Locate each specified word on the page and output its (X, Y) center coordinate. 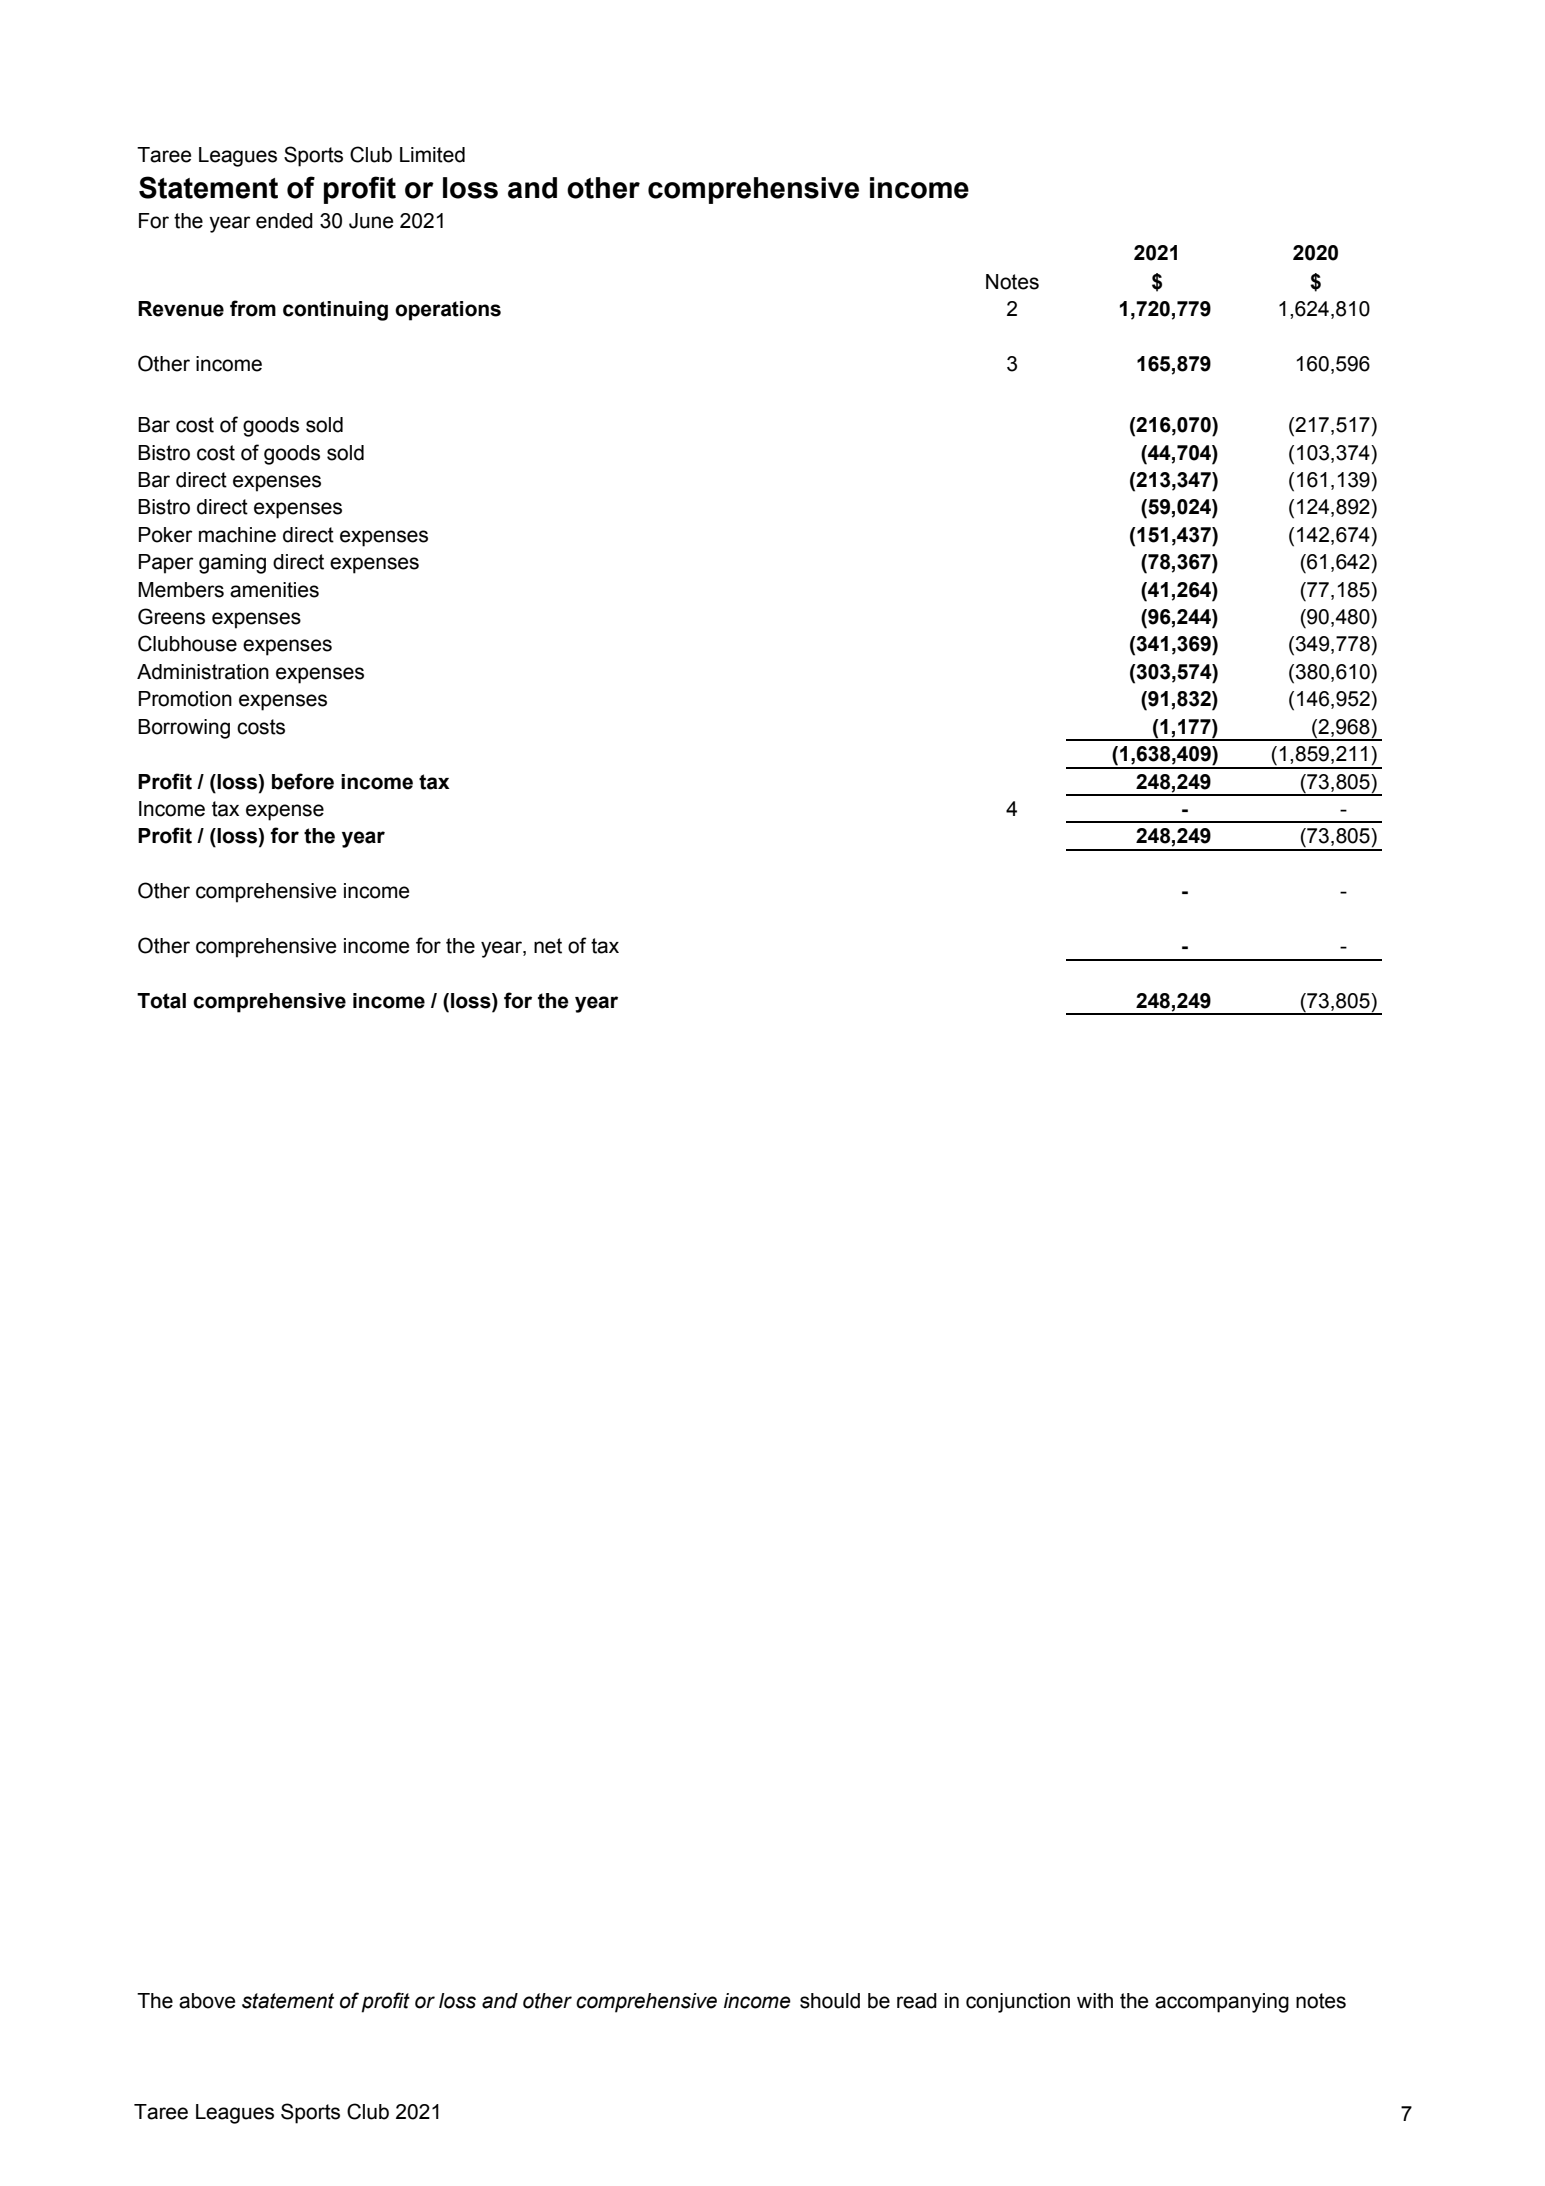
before (303, 781)
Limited (432, 155)
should (830, 2001)
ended (284, 221)
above (207, 2001)
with (1095, 2001)
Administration (203, 672)
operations (448, 311)
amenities (274, 590)
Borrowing (184, 729)
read (917, 2001)
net (548, 946)
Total (161, 1001)
